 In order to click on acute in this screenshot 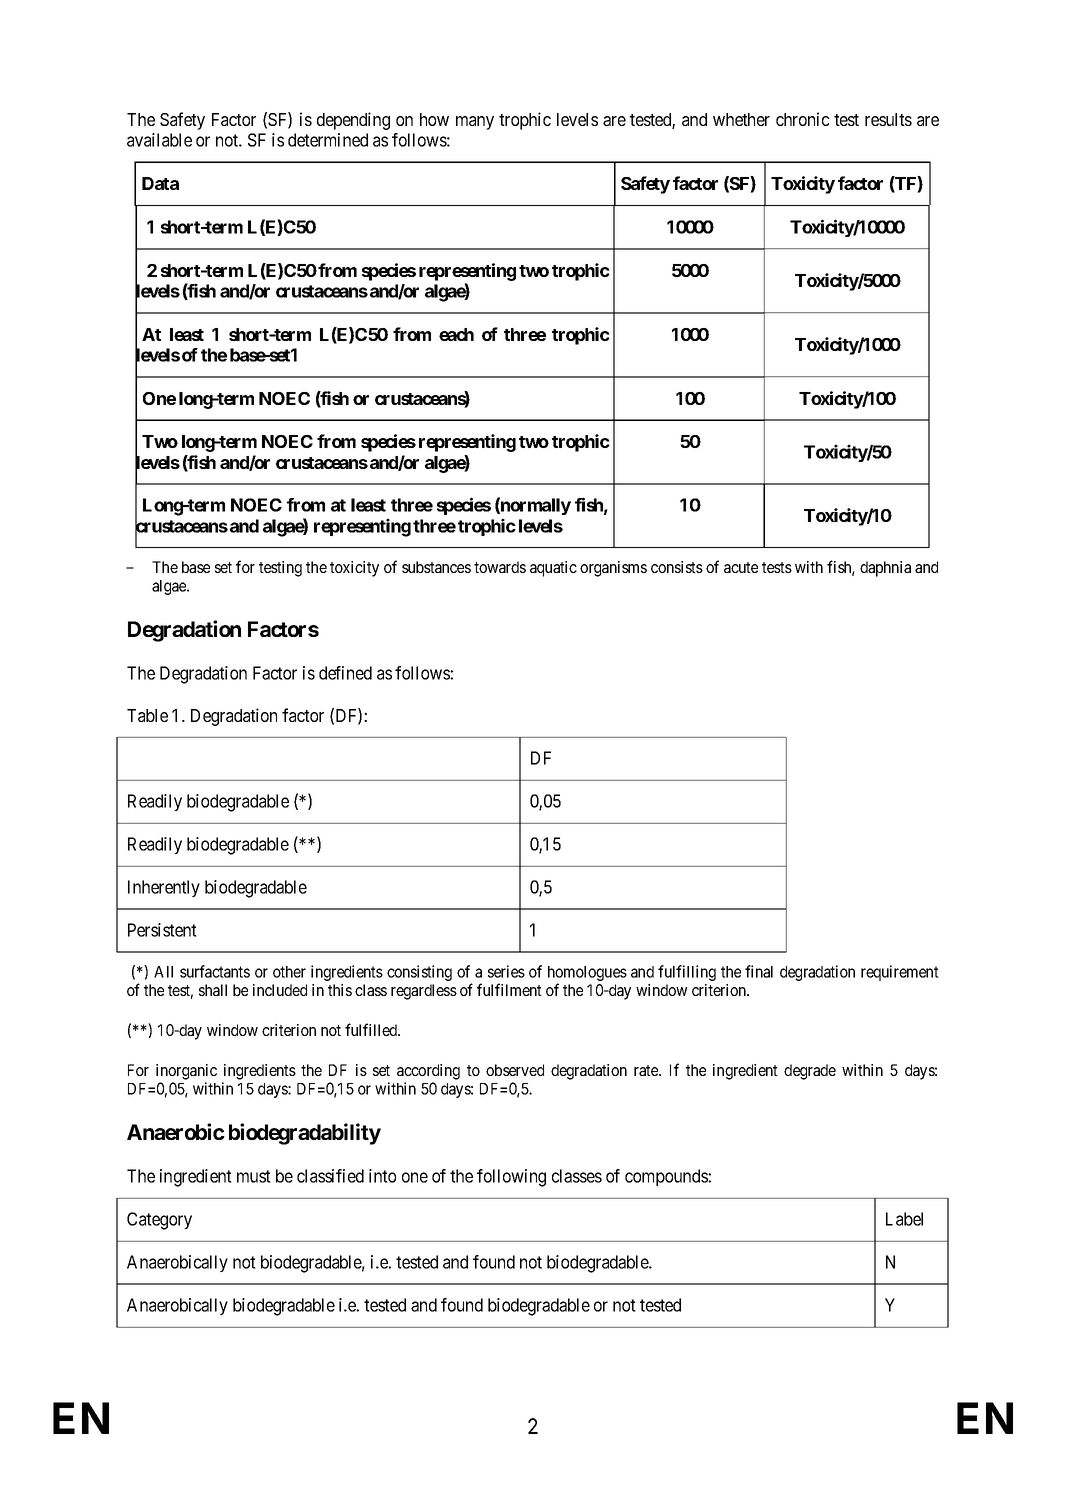, I will do `click(741, 567)`.
